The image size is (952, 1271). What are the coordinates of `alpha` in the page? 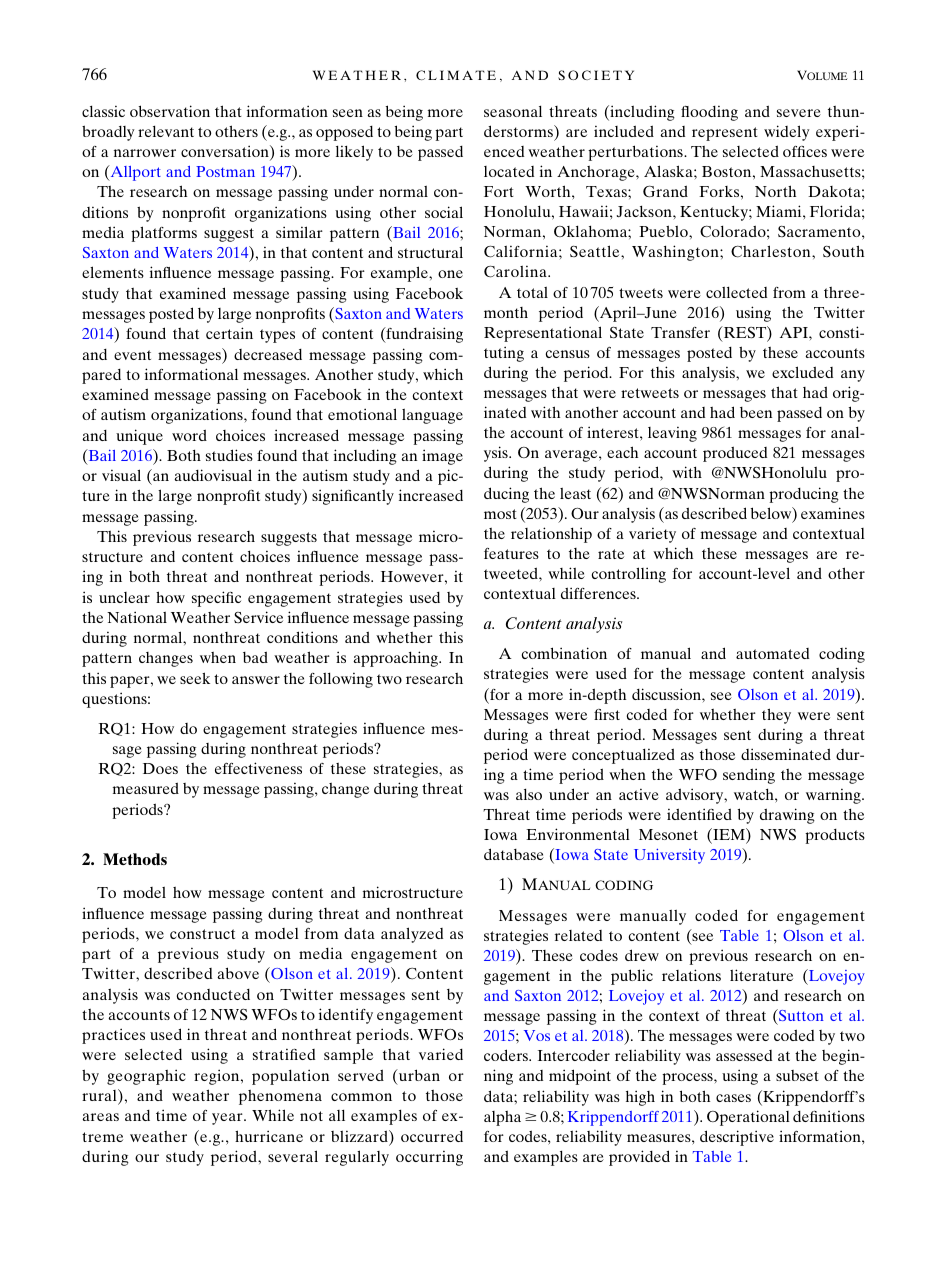 It's located at (502, 1118).
